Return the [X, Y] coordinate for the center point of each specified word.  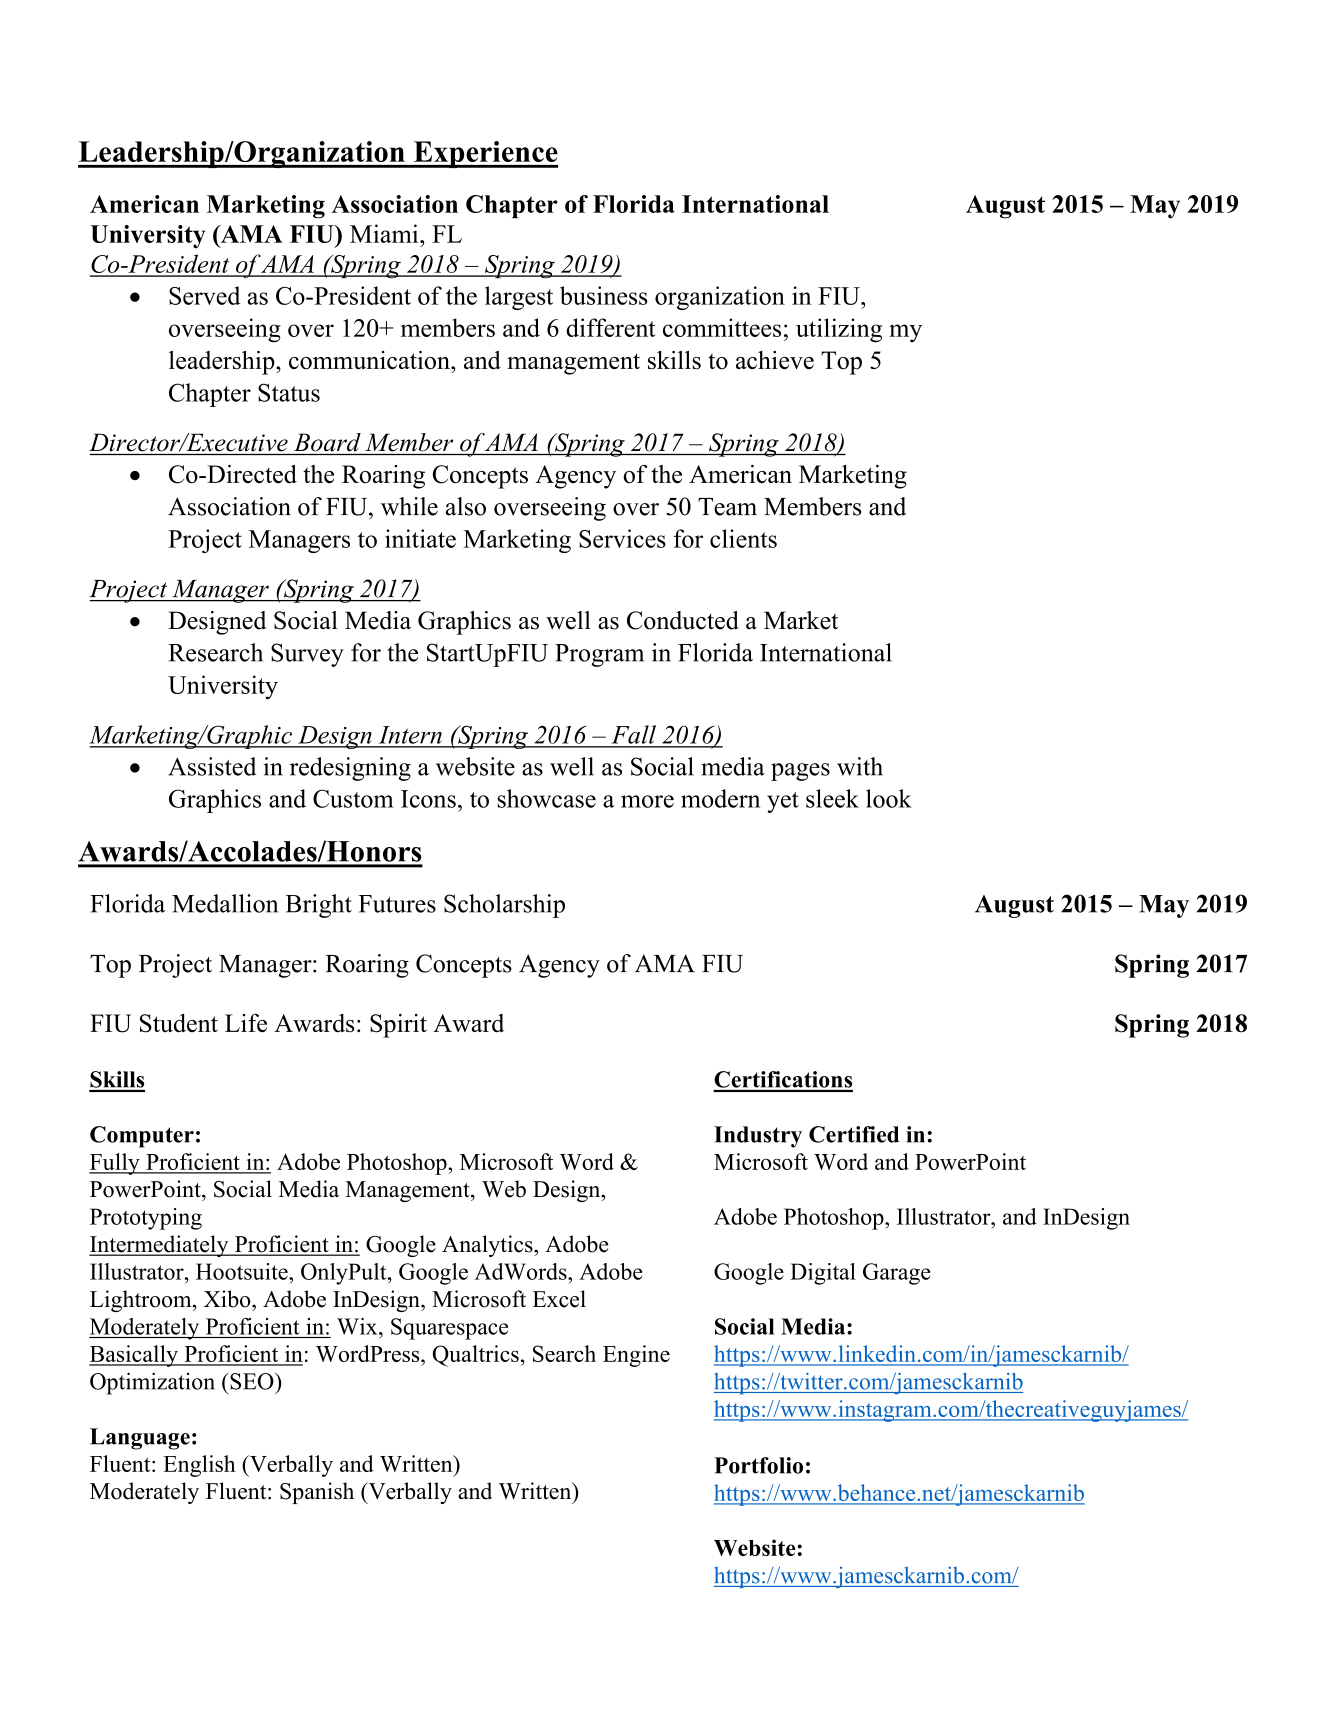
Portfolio [758, 1465]
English [199, 1466]
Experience [484, 154]
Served [205, 295]
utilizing [839, 330]
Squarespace [449, 1329]
